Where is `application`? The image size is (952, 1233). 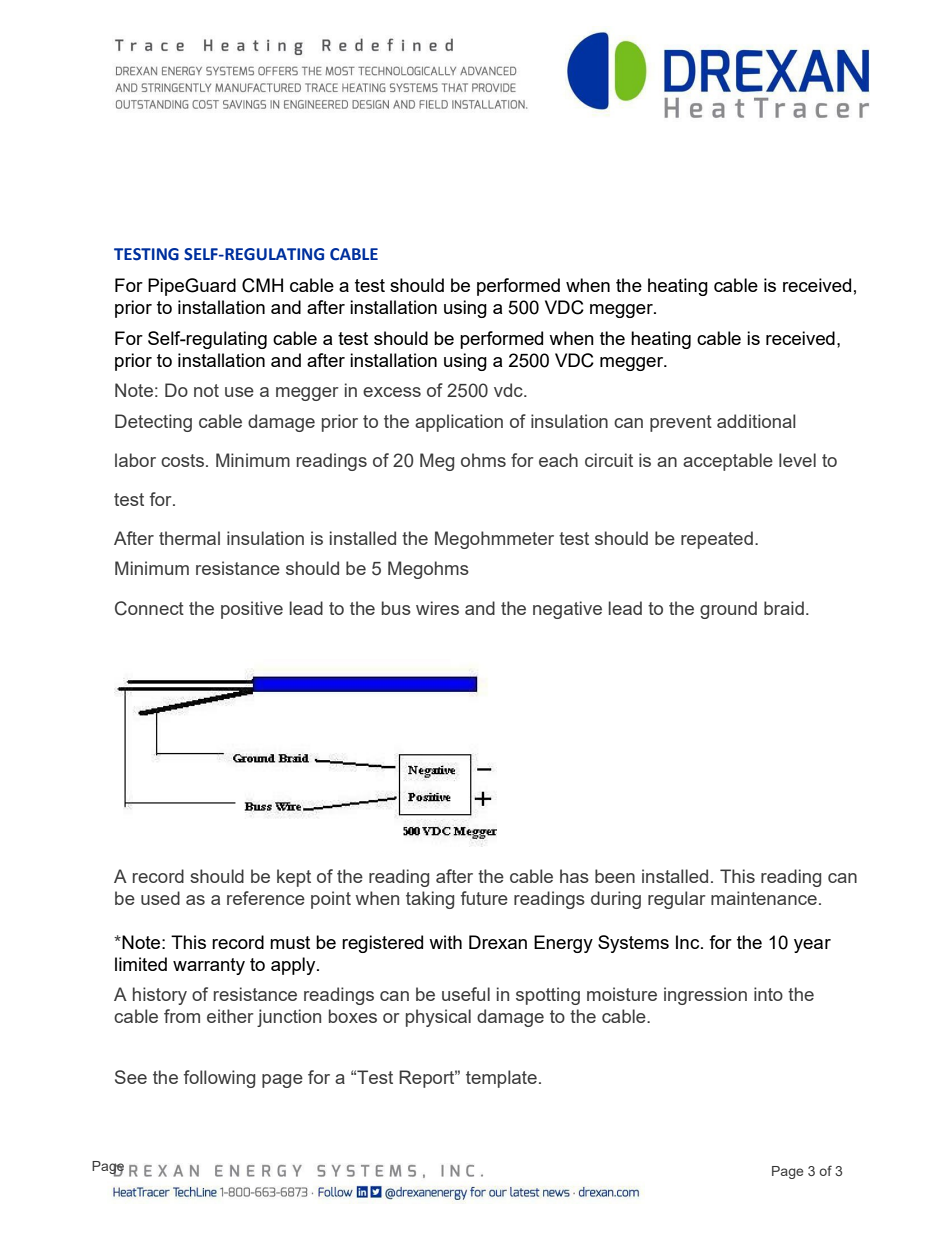 application is located at coordinates (459, 423).
